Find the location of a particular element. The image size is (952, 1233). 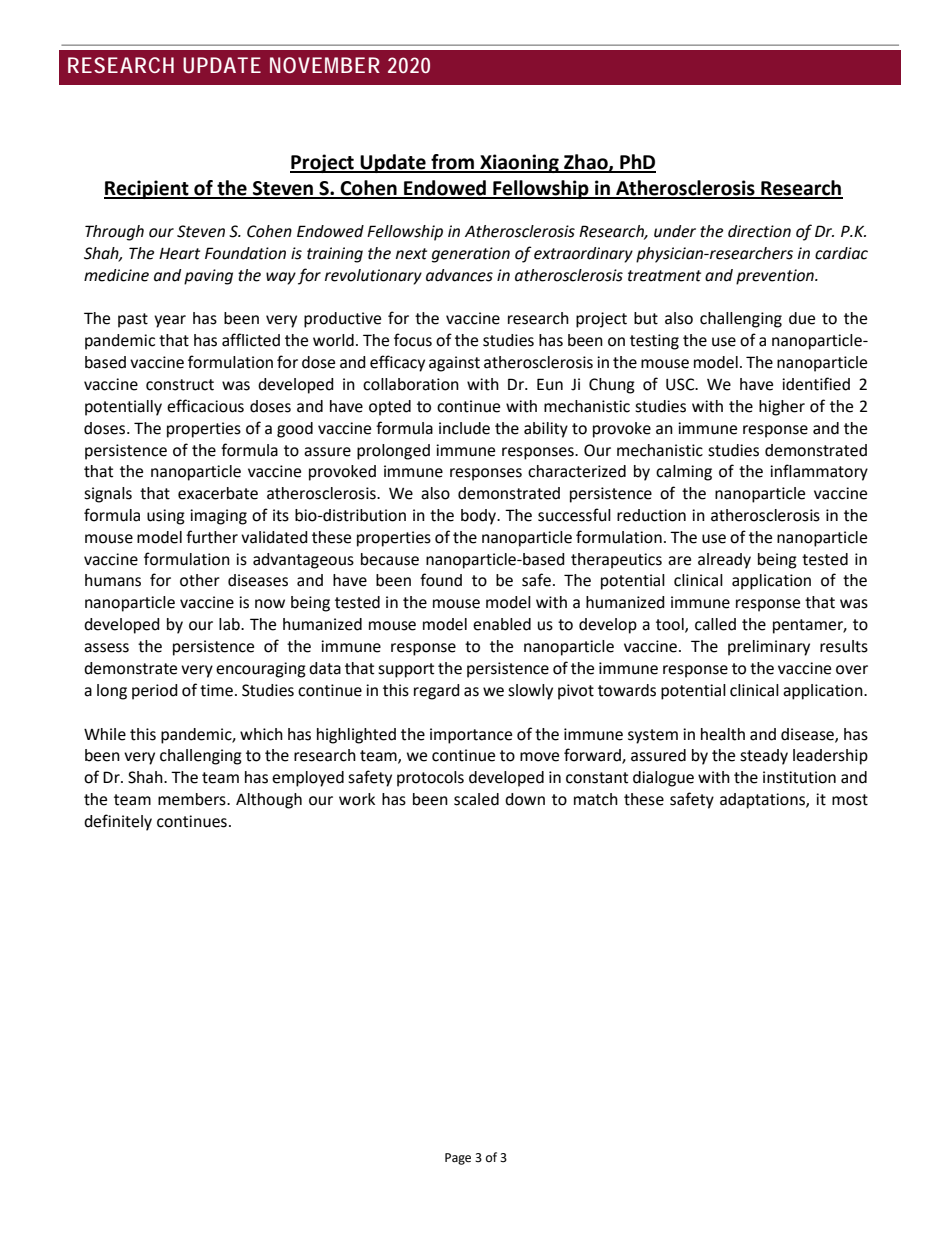

down is located at coordinates (525, 799).
